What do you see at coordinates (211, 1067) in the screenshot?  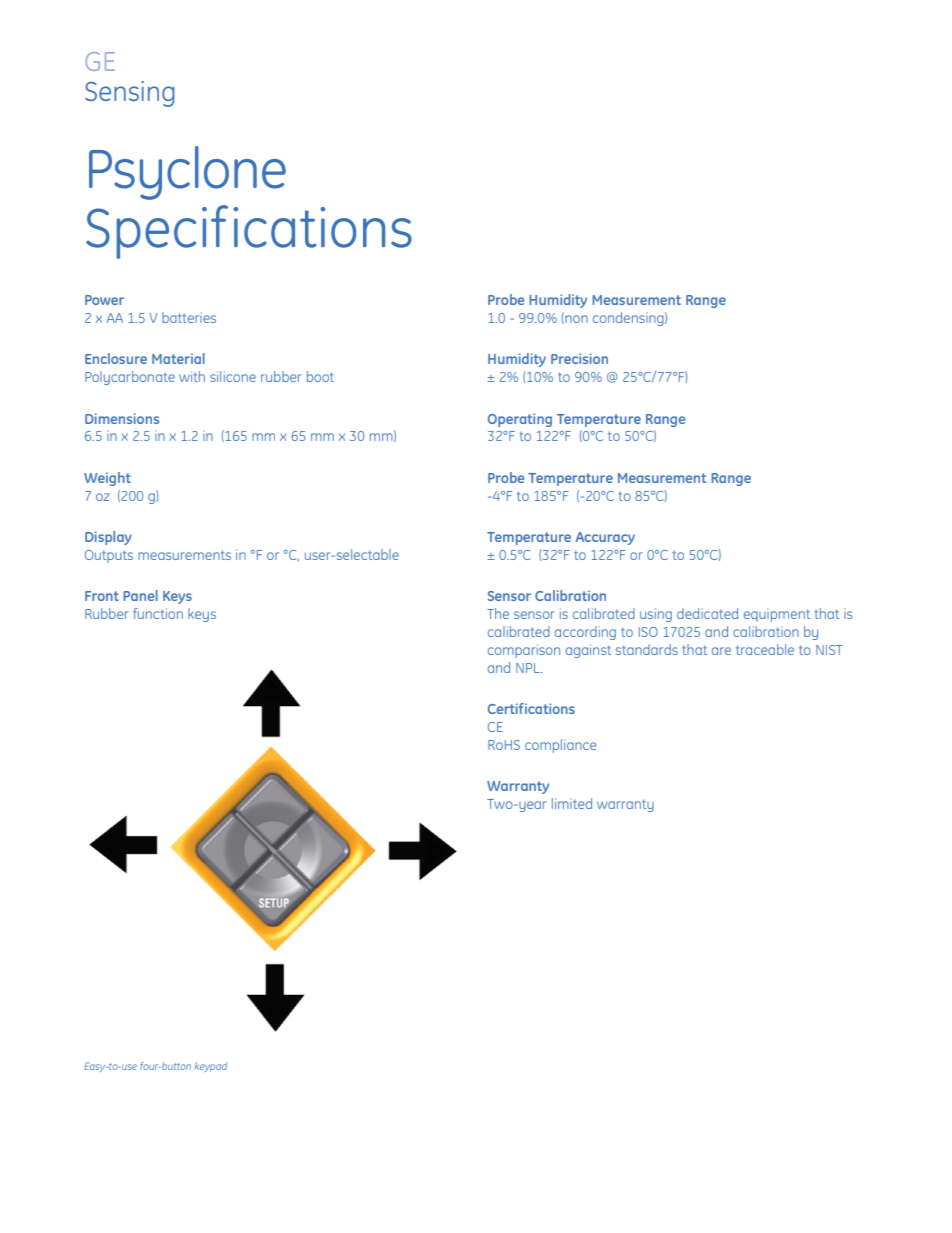 I see `keypad` at bounding box center [211, 1067].
